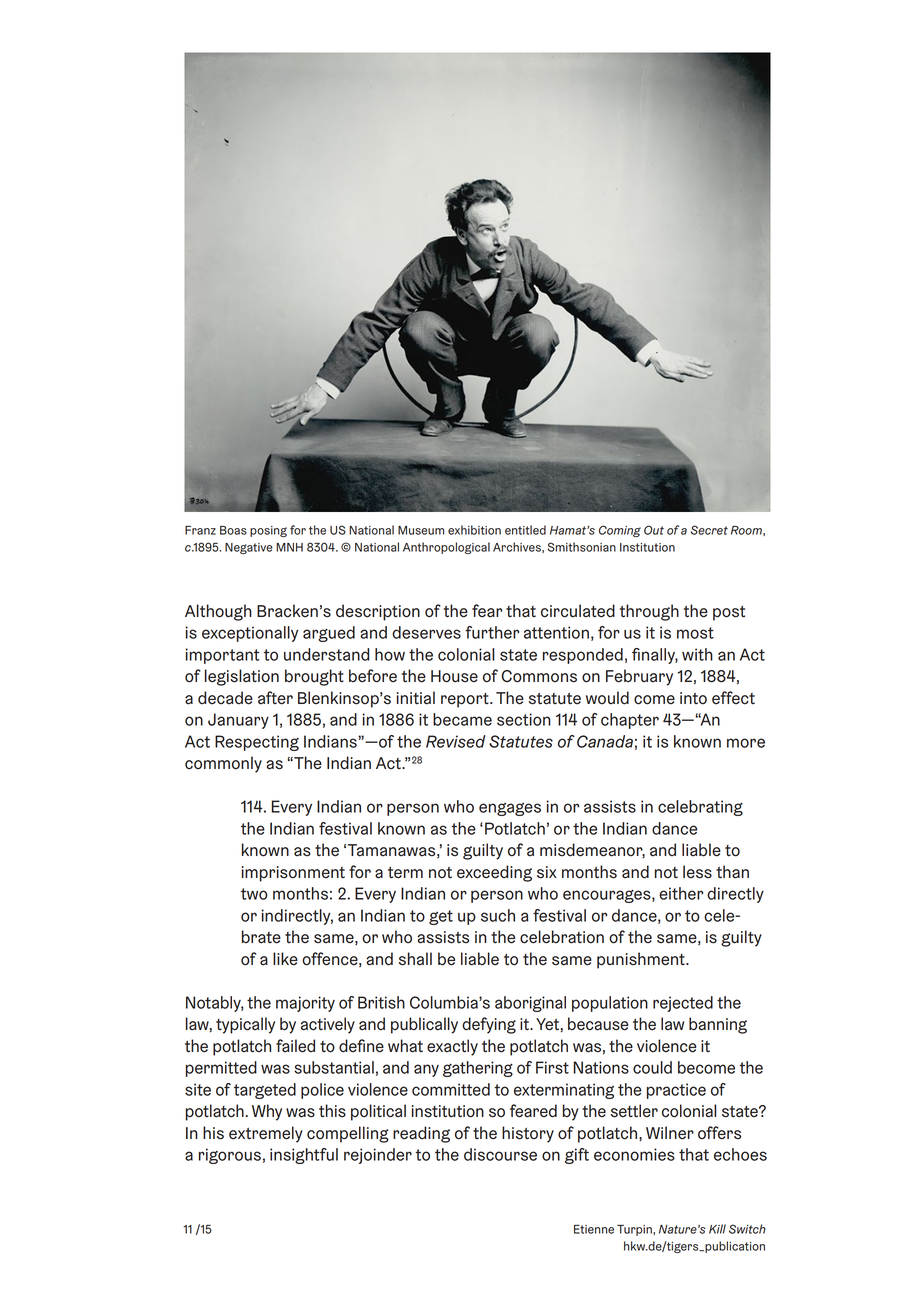 The image size is (924, 1308). I want to click on Out, so click(654, 530).
